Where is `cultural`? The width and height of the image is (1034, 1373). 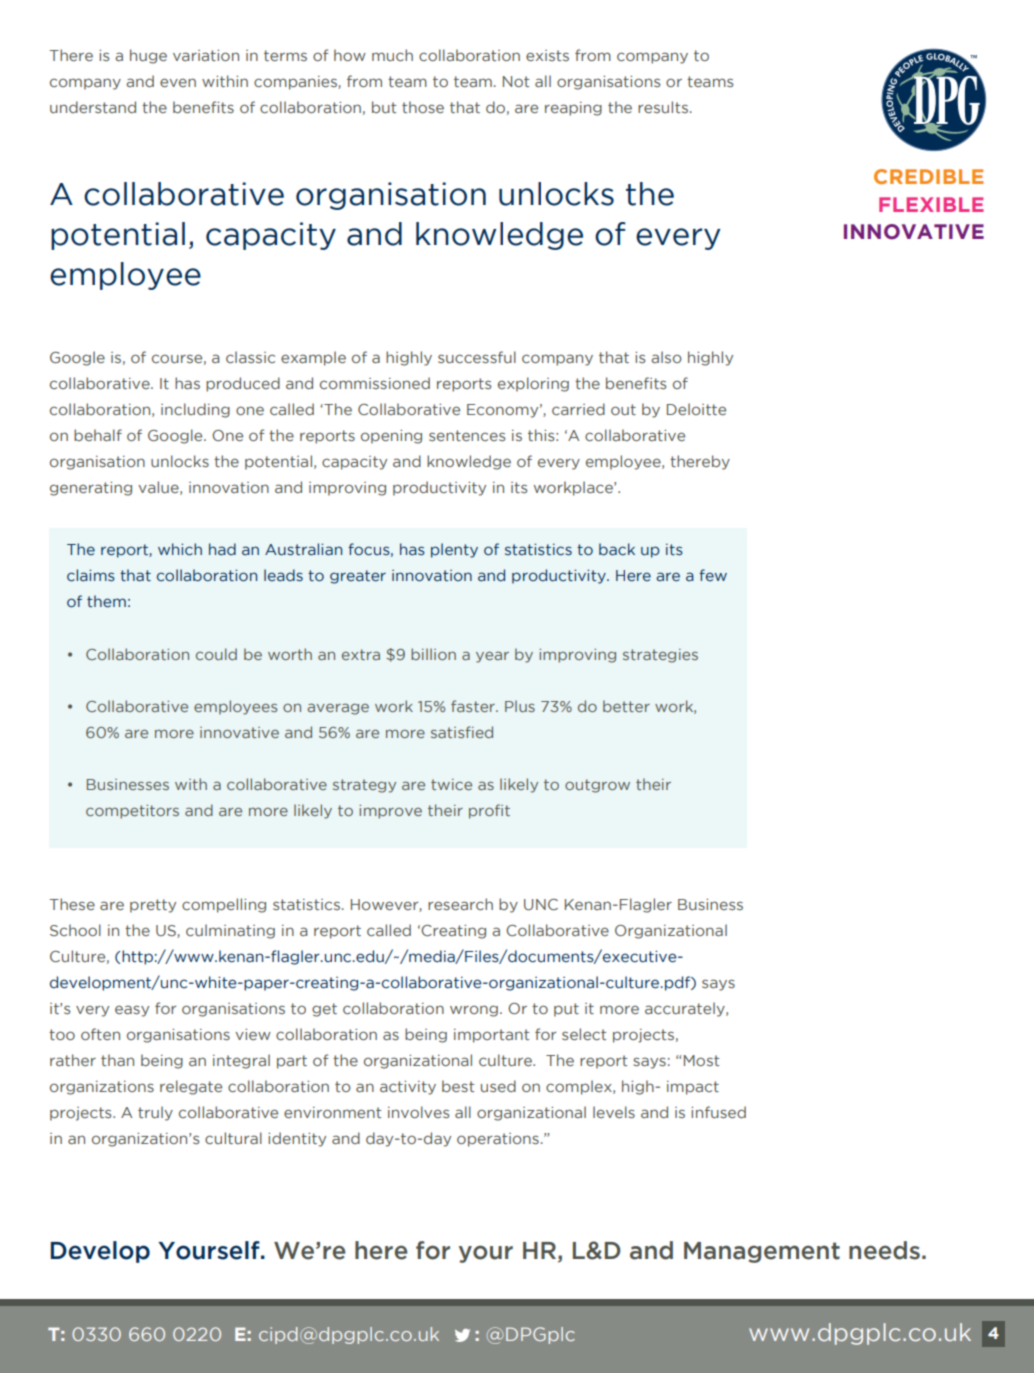
cultural is located at coordinates (233, 1138).
